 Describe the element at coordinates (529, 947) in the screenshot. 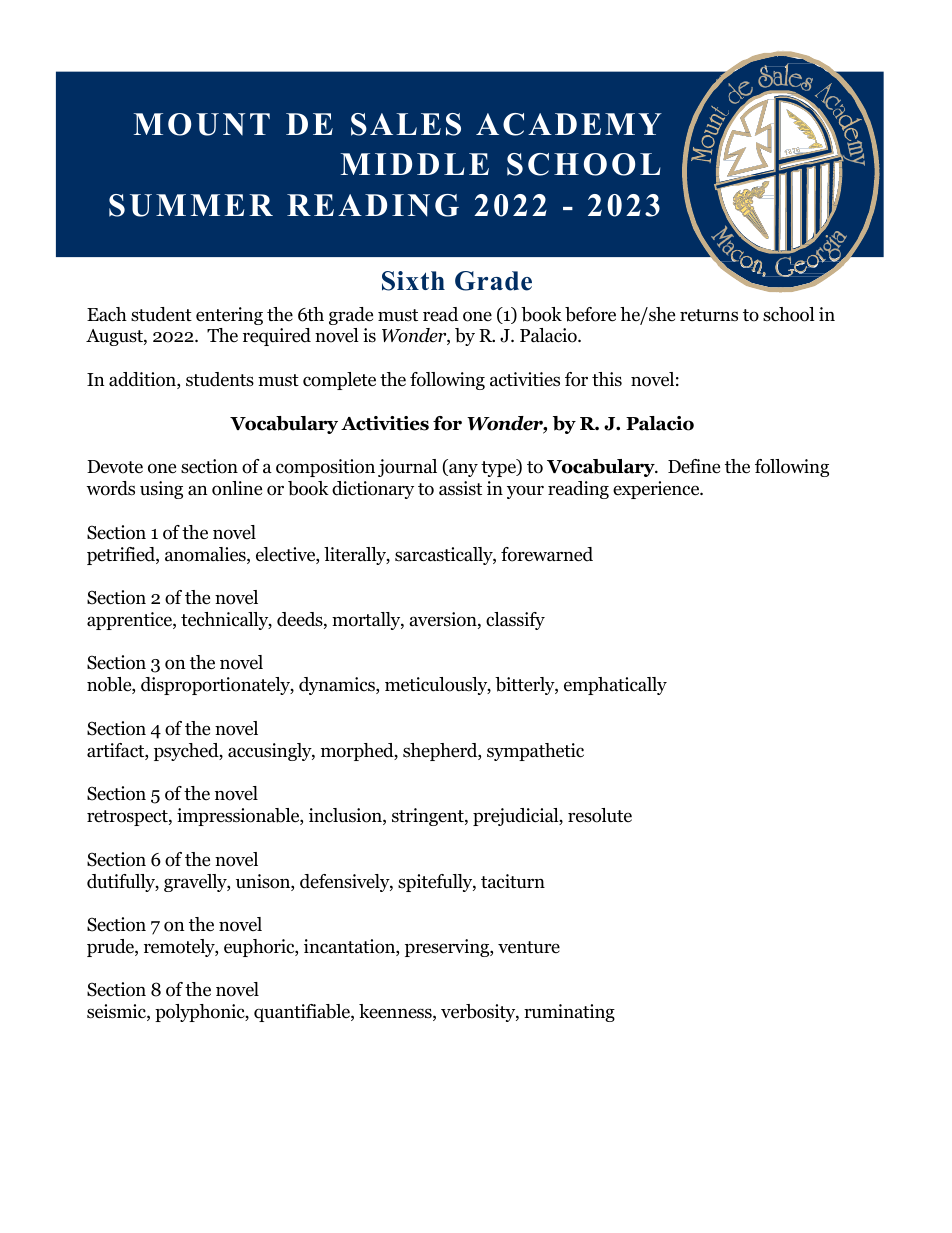

I see `venture` at that location.
